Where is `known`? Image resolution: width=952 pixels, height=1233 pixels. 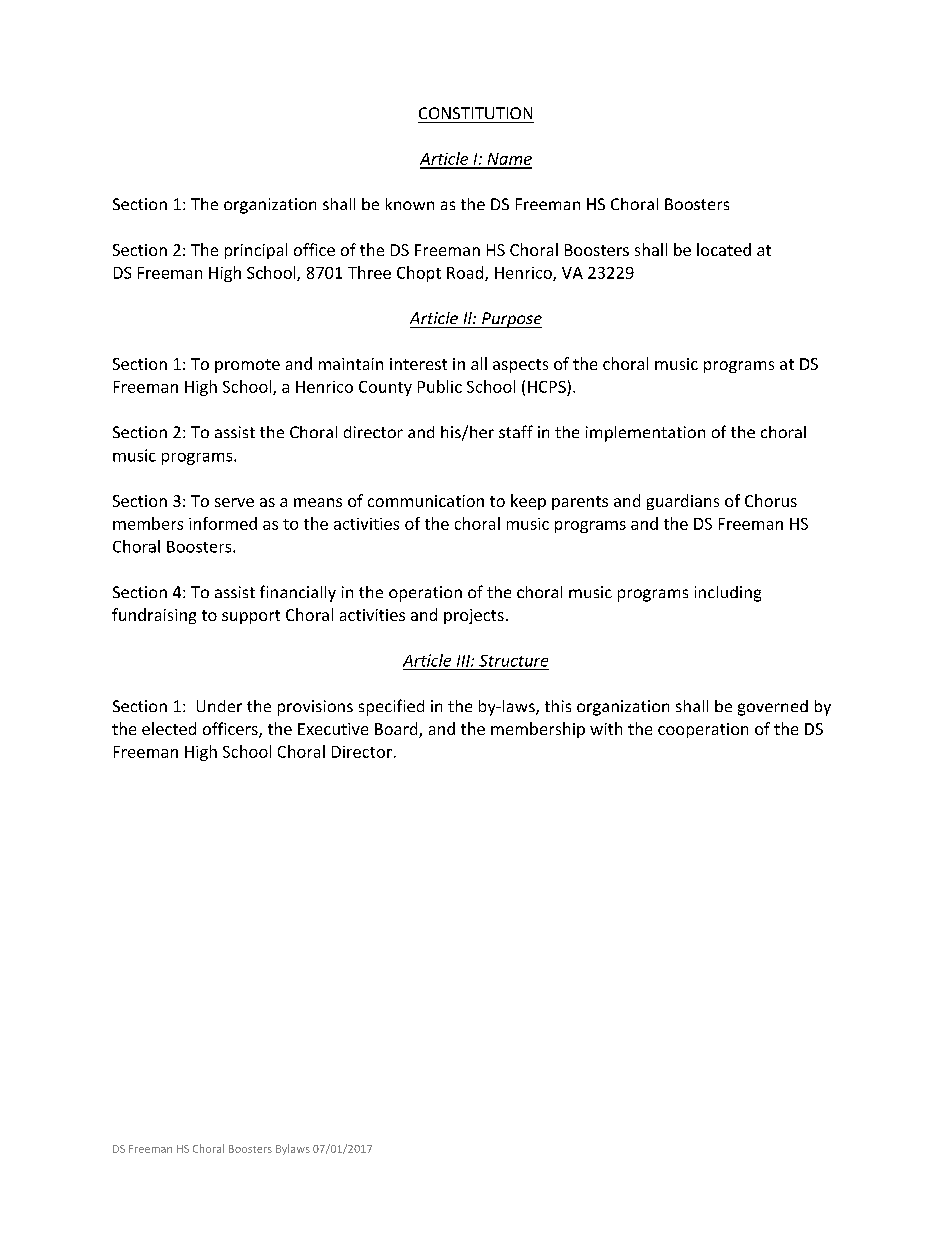 known is located at coordinates (410, 204).
